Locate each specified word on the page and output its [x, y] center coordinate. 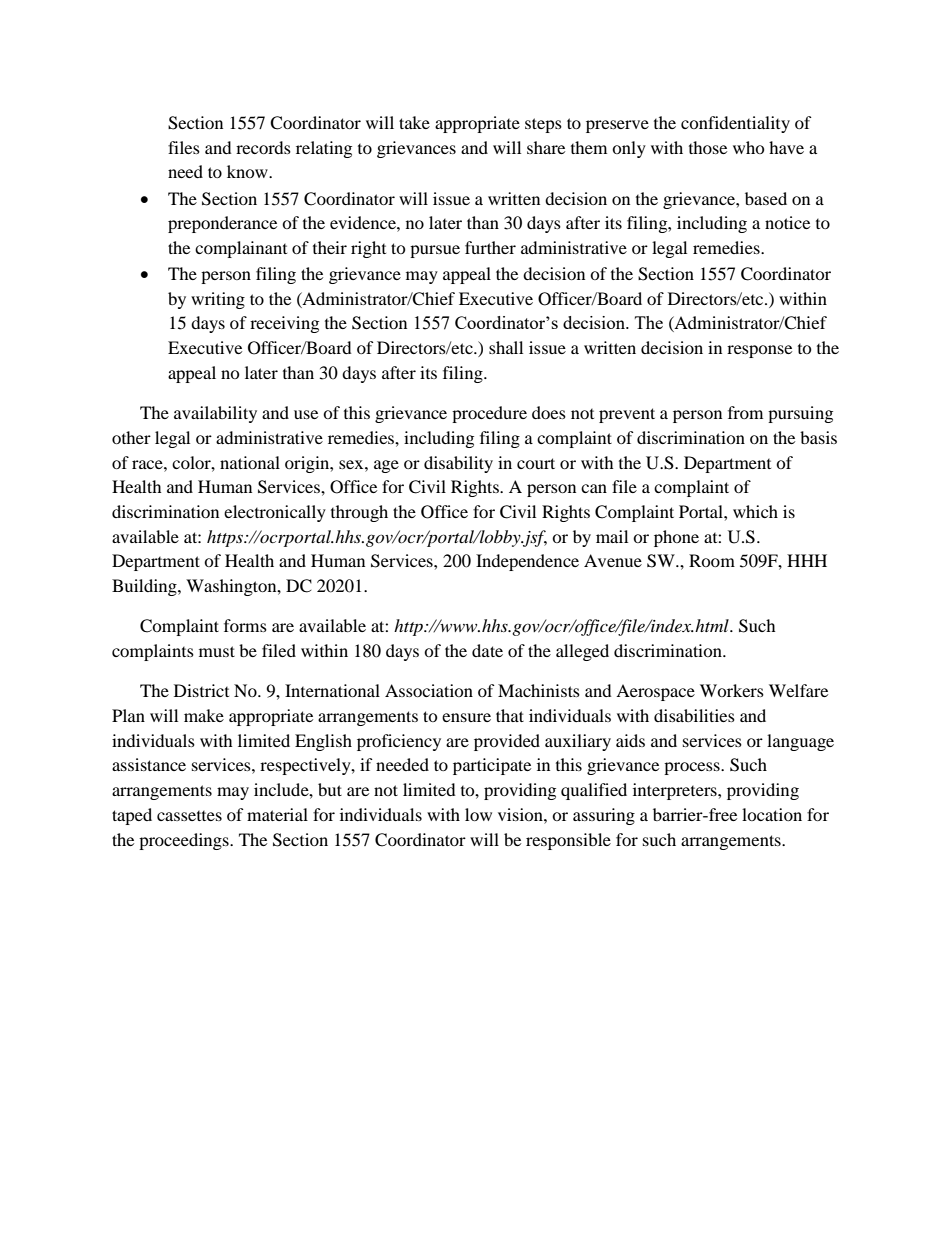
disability [458, 464]
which [755, 511]
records [263, 147]
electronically [275, 513]
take [414, 122]
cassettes [189, 816]
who [749, 147]
